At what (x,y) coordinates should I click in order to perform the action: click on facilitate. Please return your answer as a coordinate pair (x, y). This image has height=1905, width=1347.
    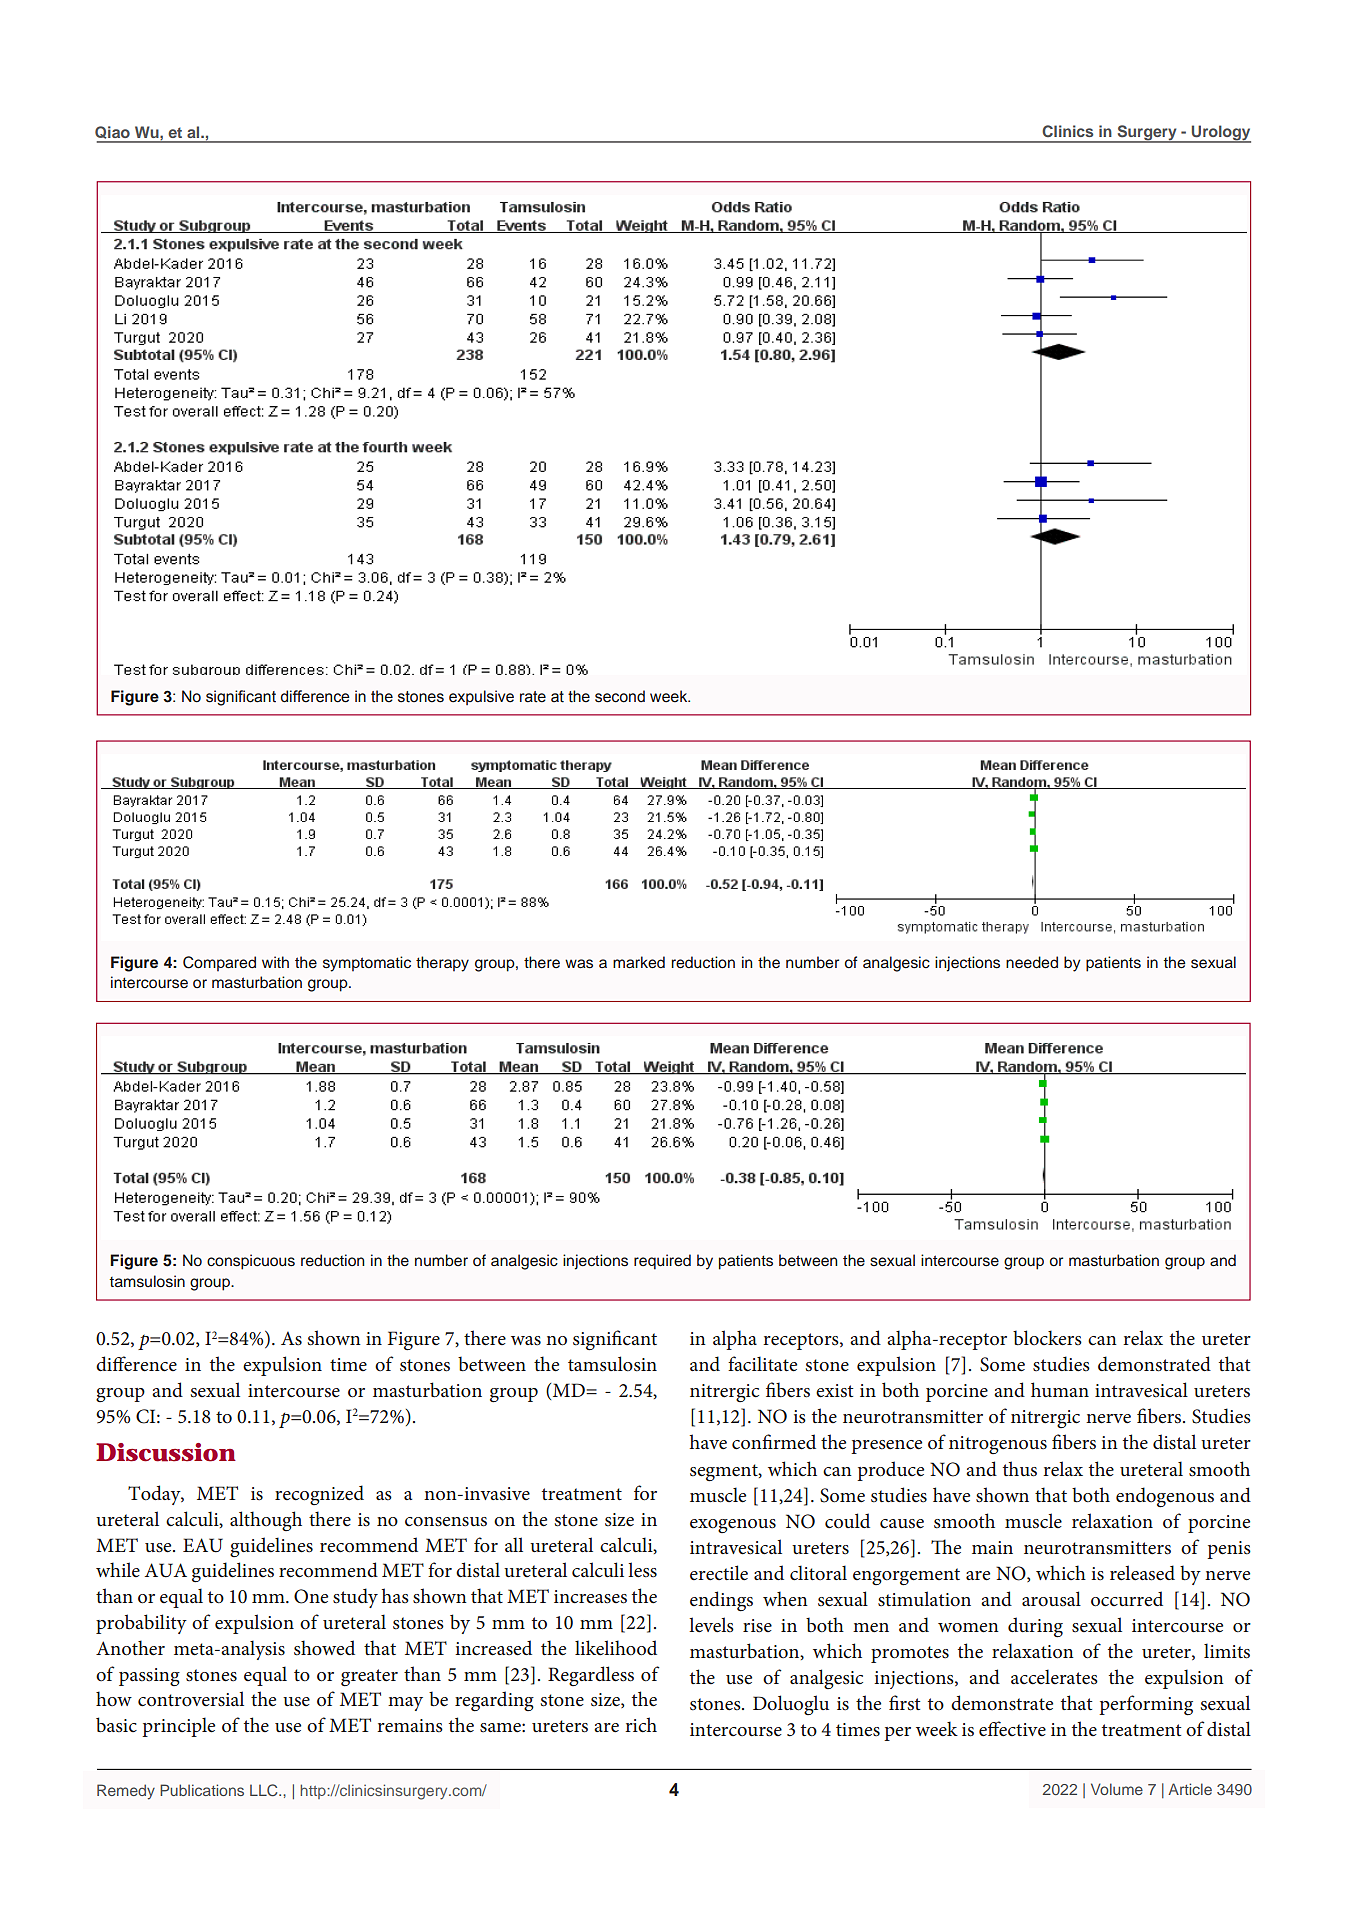
    Looking at the image, I should click on (762, 1364).
